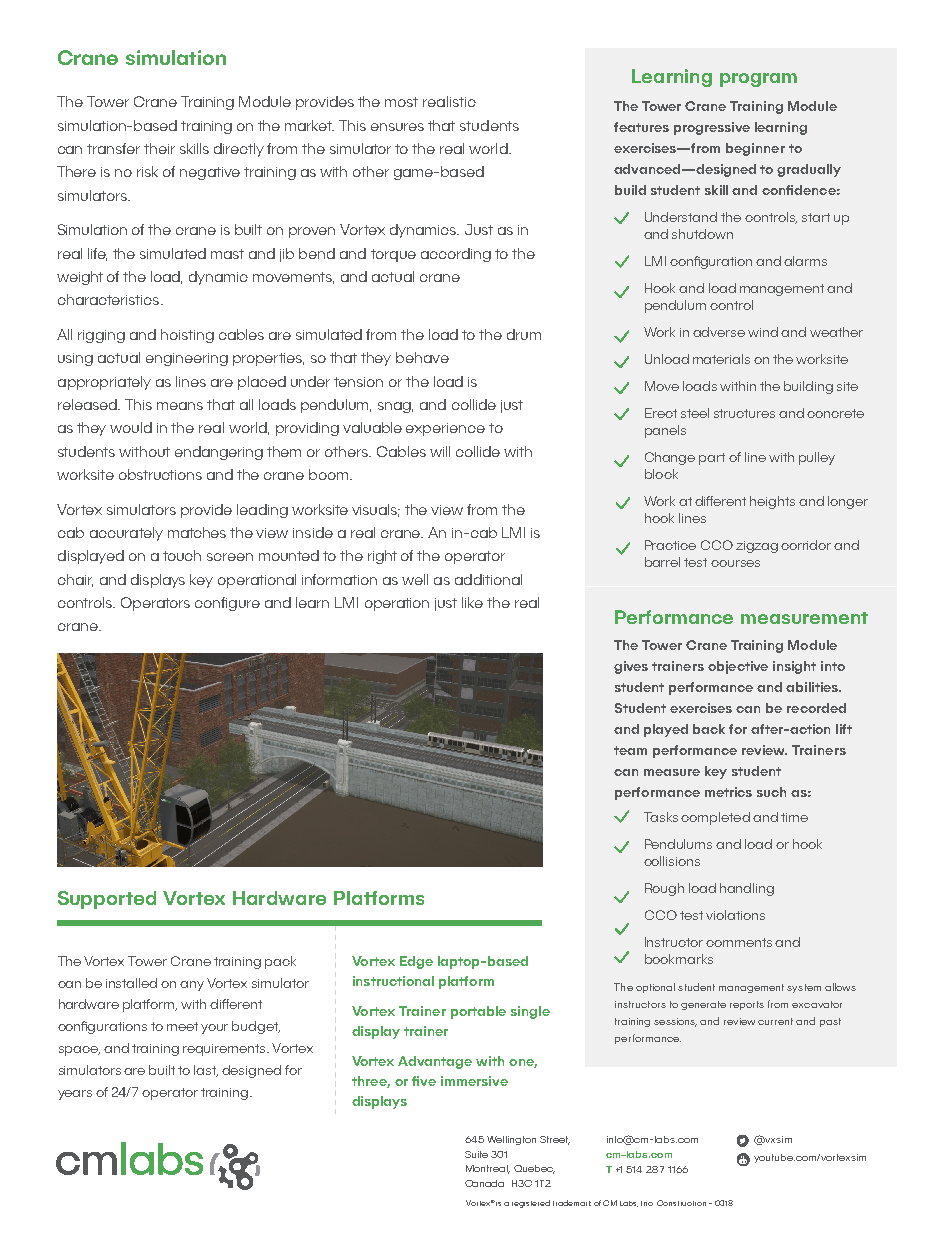 This screenshot has width=952, height=1233. Describe the element at coordinates (227, 604) in the screenshot. I see `configure` at that location.
